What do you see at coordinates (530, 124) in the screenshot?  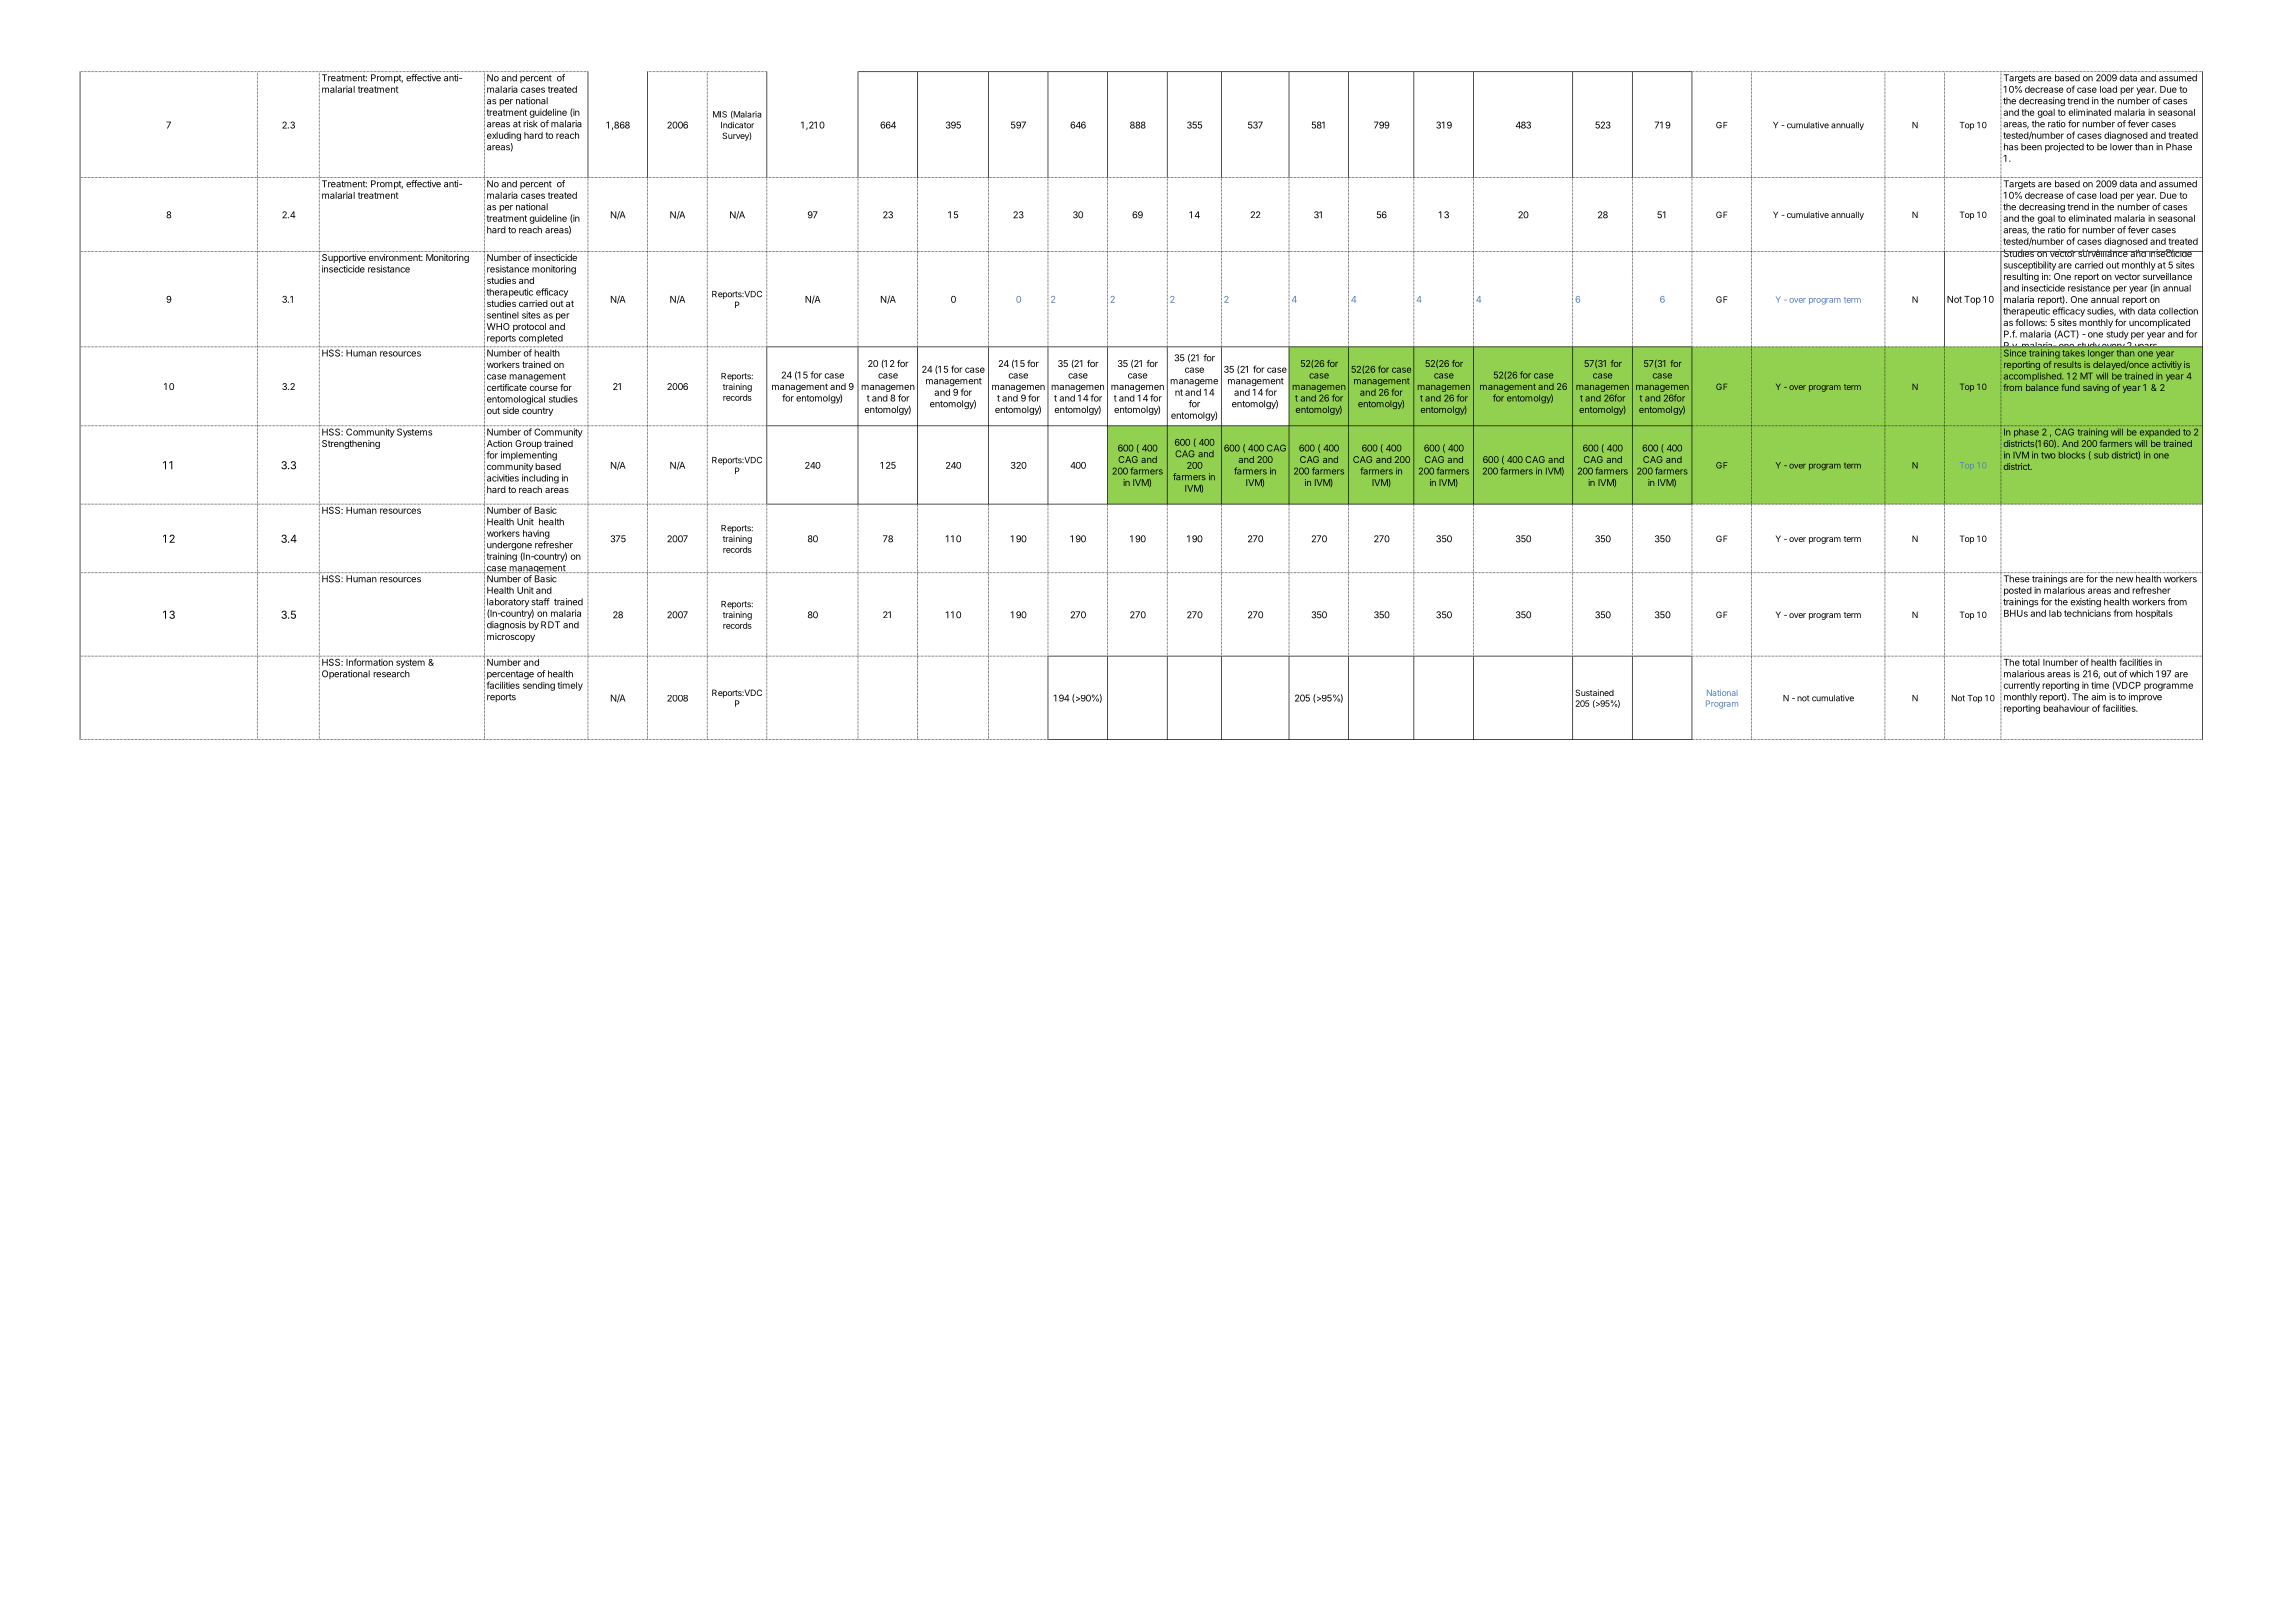 I see `risk` at bounding box center [530, 124].
